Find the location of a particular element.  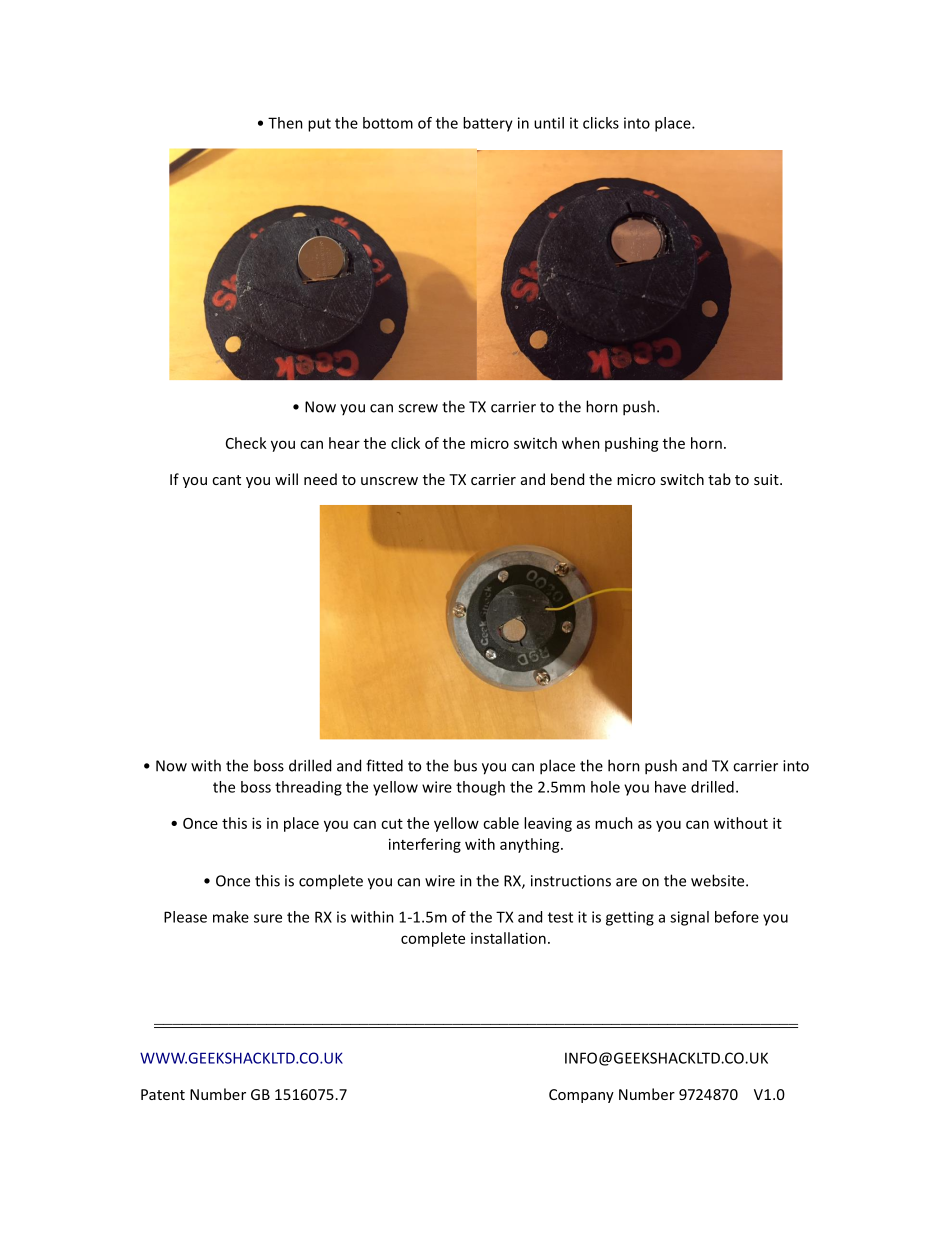

Then is located at coordinates (285, 123).
